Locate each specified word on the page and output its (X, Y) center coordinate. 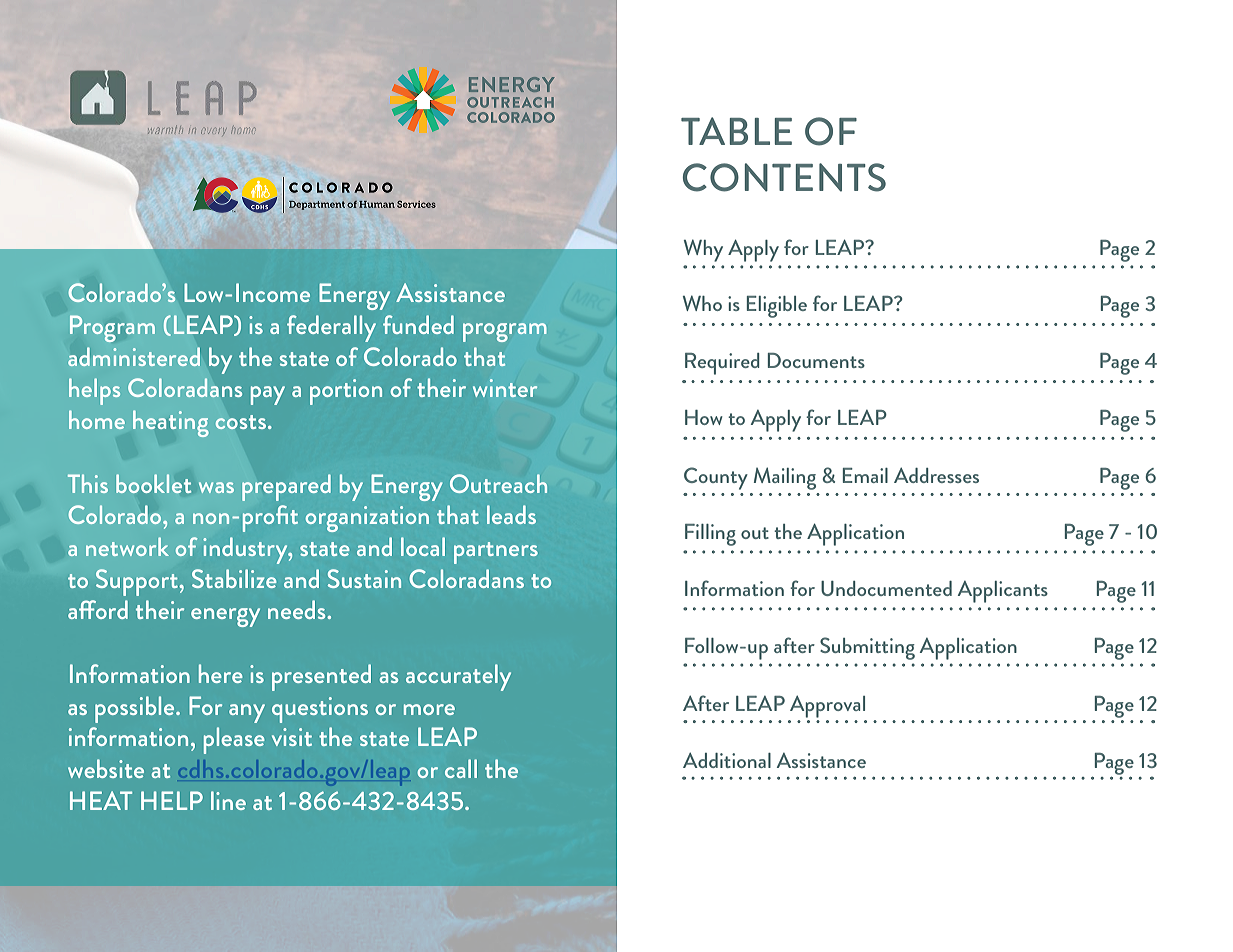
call (461, 768)
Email (865, 475)
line (228, 800)
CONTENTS (784, 177)
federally (331, 328)
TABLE (736, 131)
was (216, 487)
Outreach (498, 483)
